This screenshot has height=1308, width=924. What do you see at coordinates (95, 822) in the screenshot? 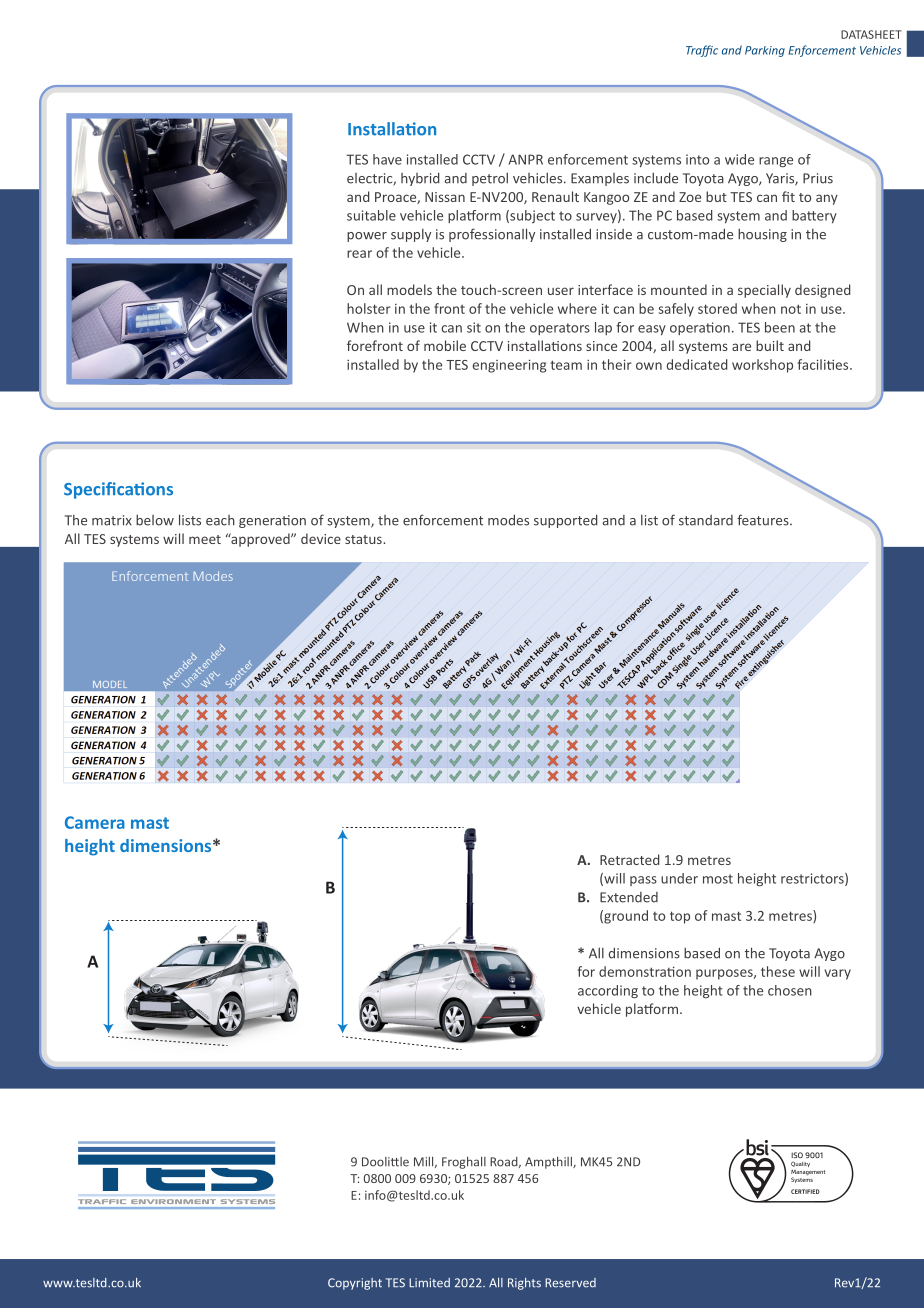
I see `Camera` at bounding box center [95, 822].
